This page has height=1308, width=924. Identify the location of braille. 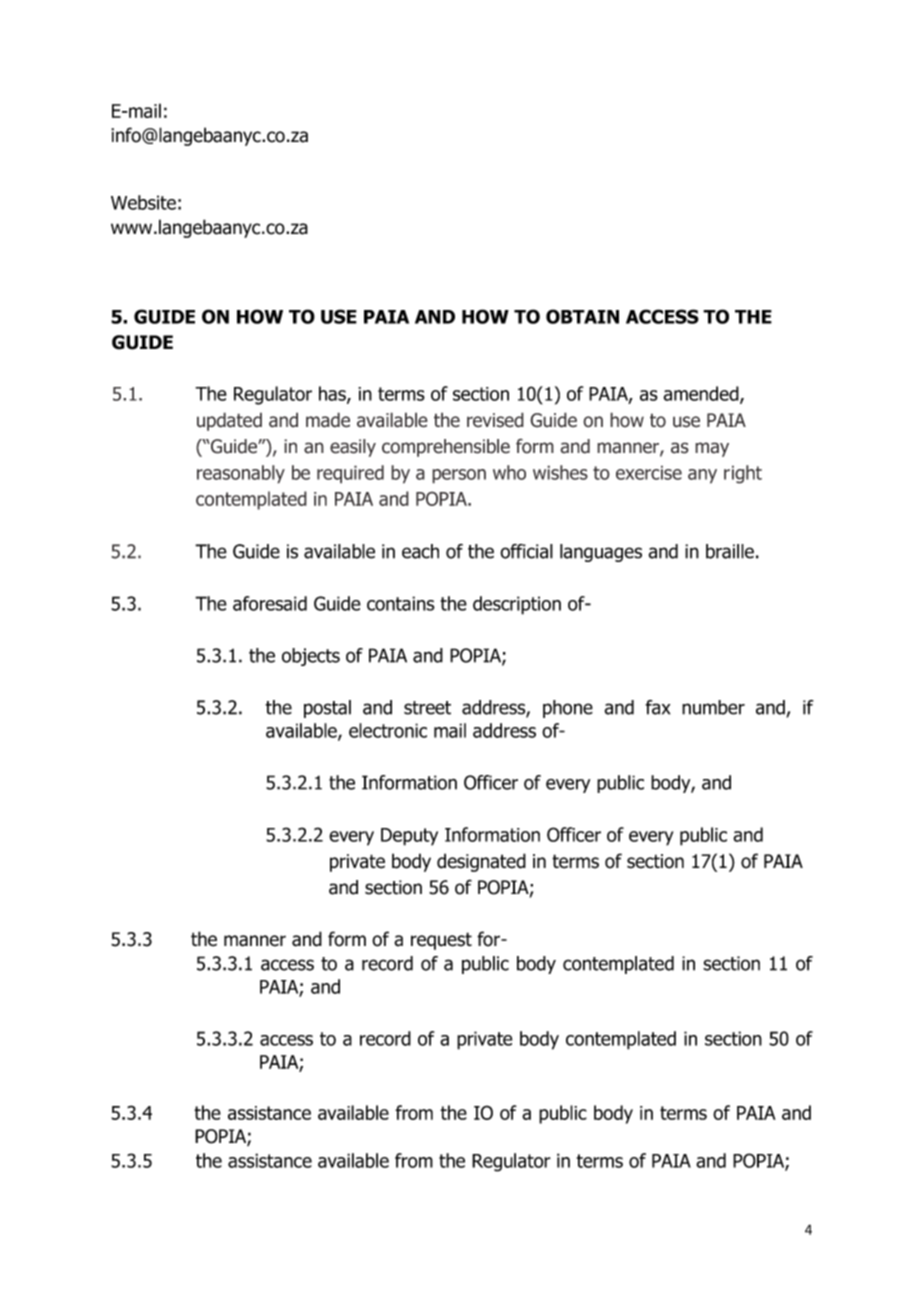
(730, 551).
